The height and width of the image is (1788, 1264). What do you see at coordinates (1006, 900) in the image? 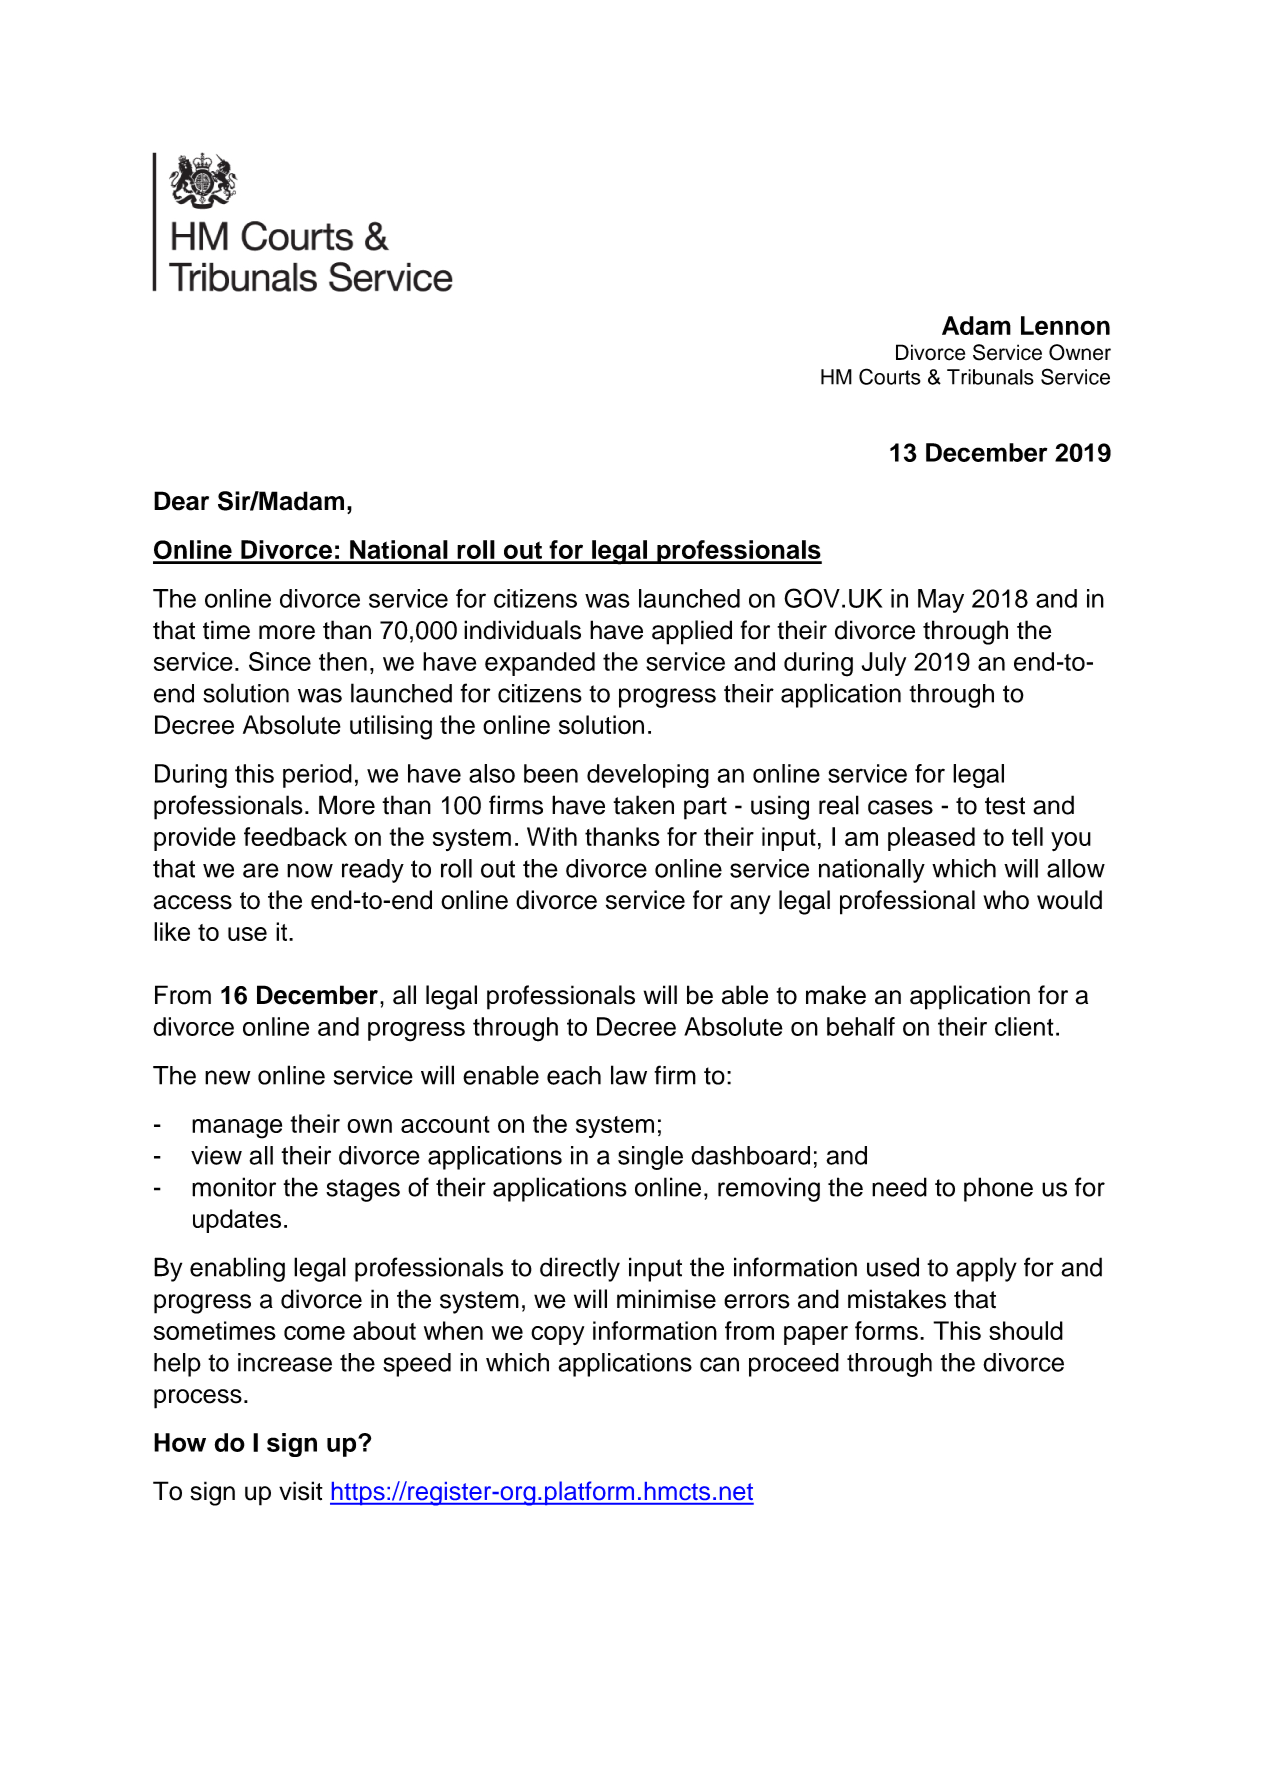
I see `who` at bounding box center [1006, 900].
